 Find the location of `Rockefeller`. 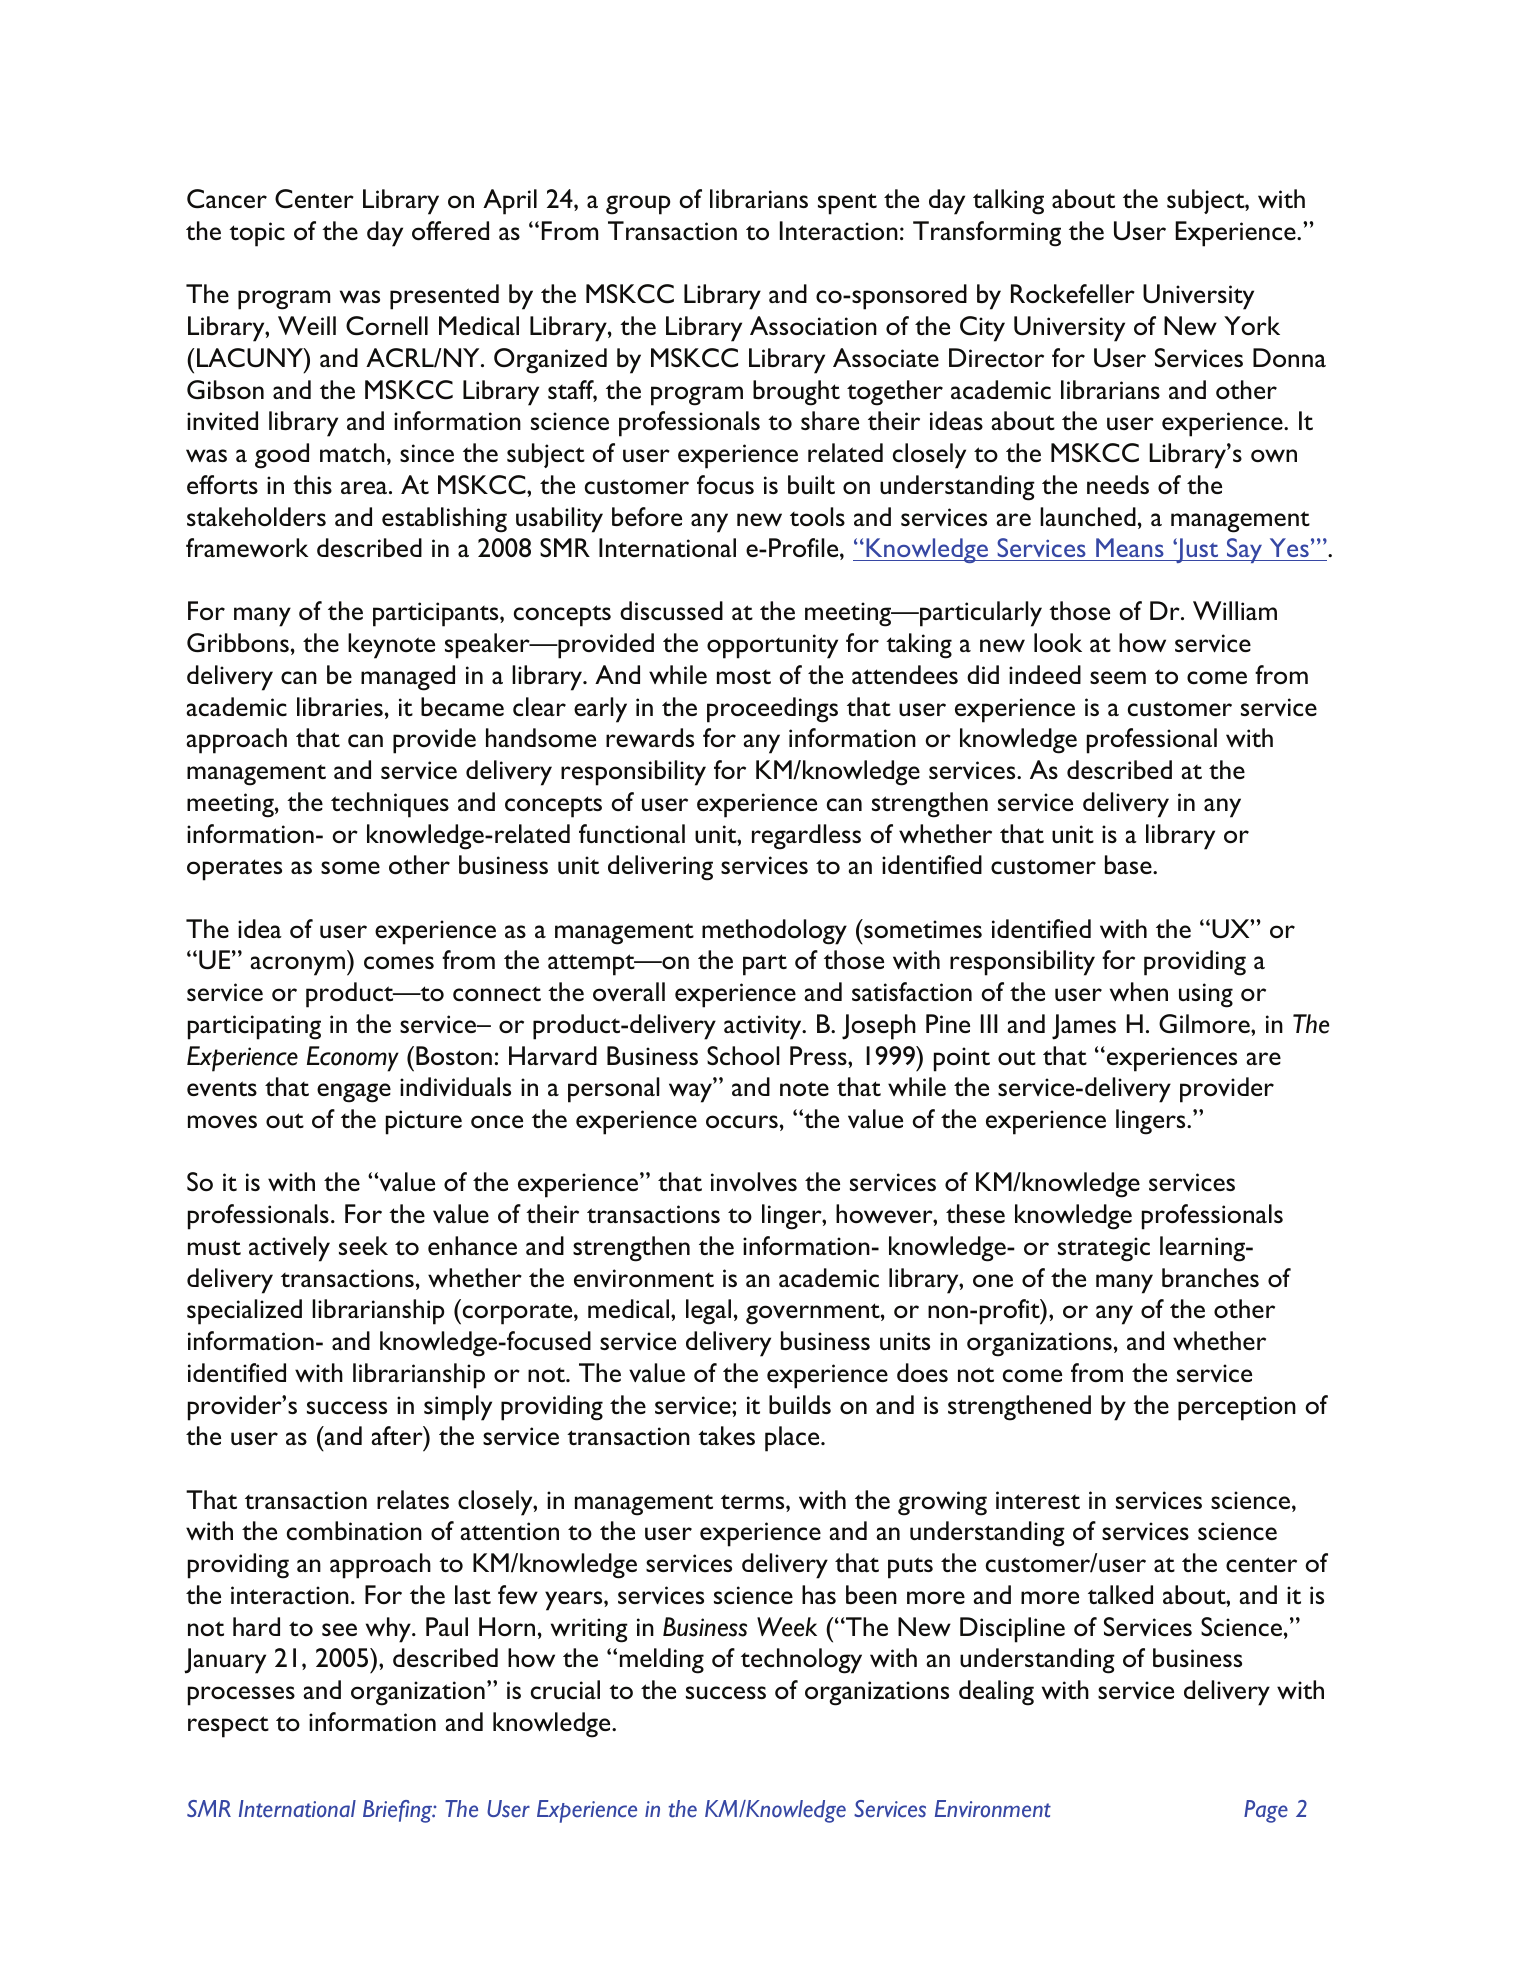

Rockefeller is located at coordinates (1073, 293).
